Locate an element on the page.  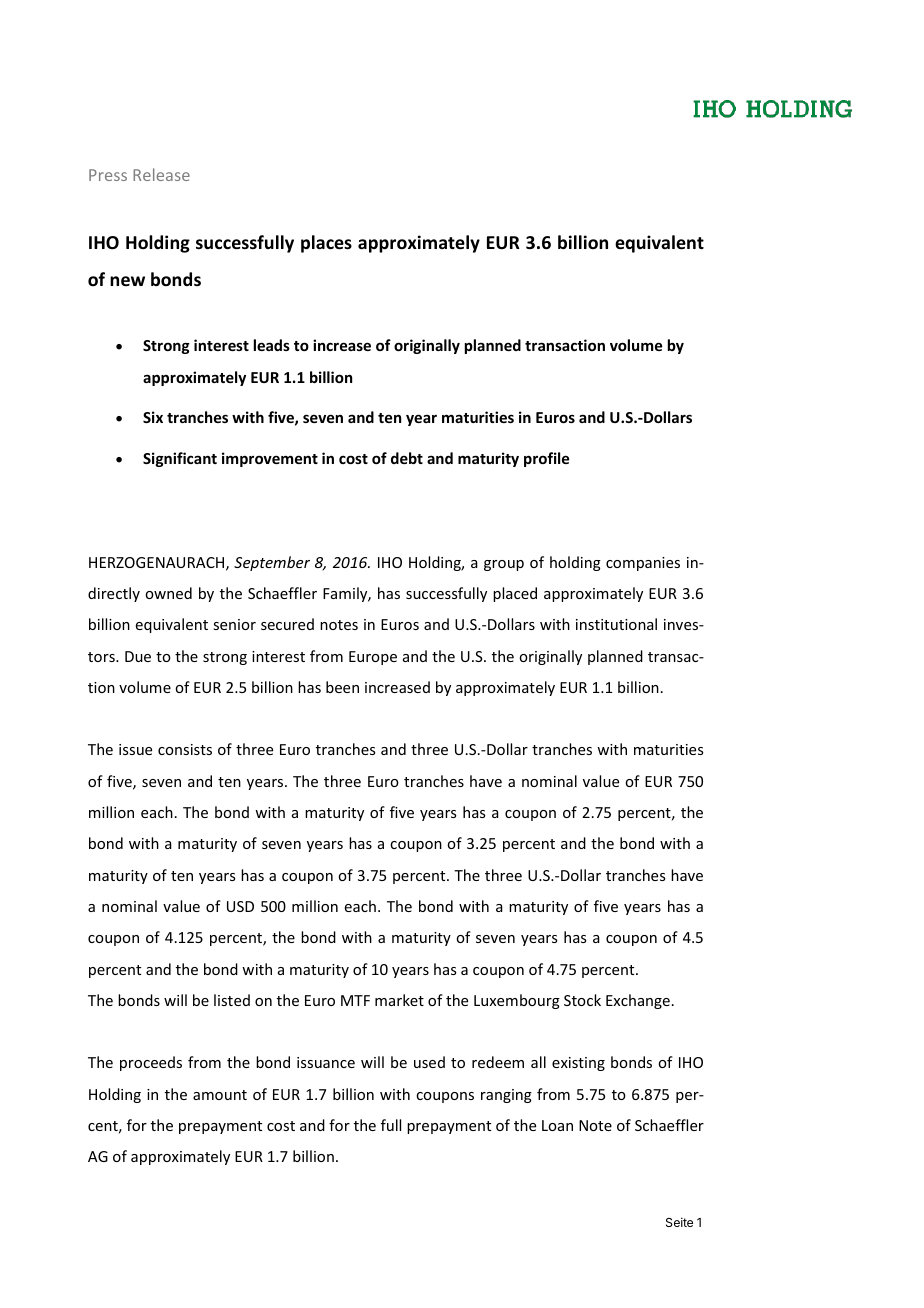
amount is located at coordinates (220, 1095).
